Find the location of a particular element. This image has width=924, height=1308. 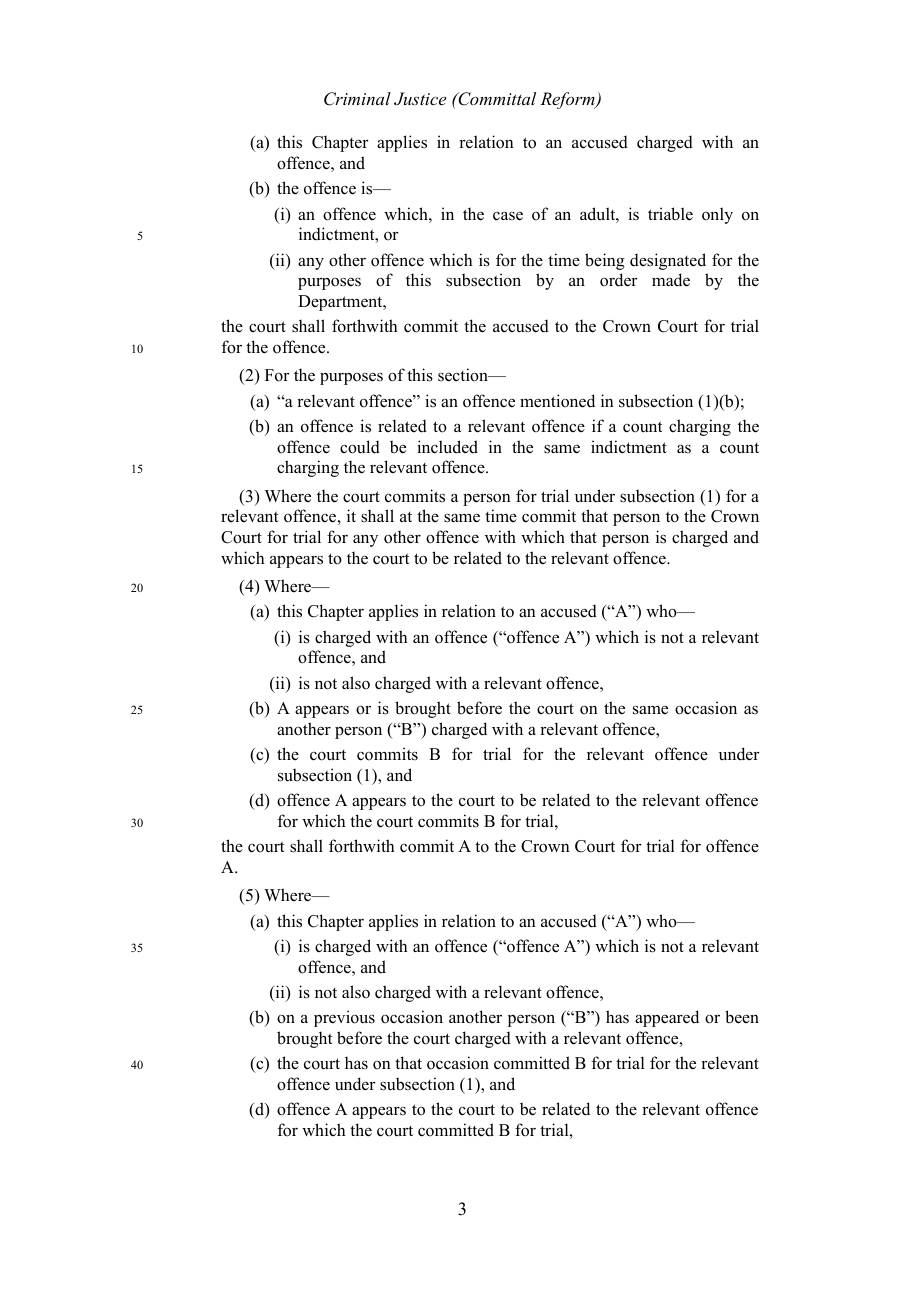

Reform is located at coordinates (568, 100).
